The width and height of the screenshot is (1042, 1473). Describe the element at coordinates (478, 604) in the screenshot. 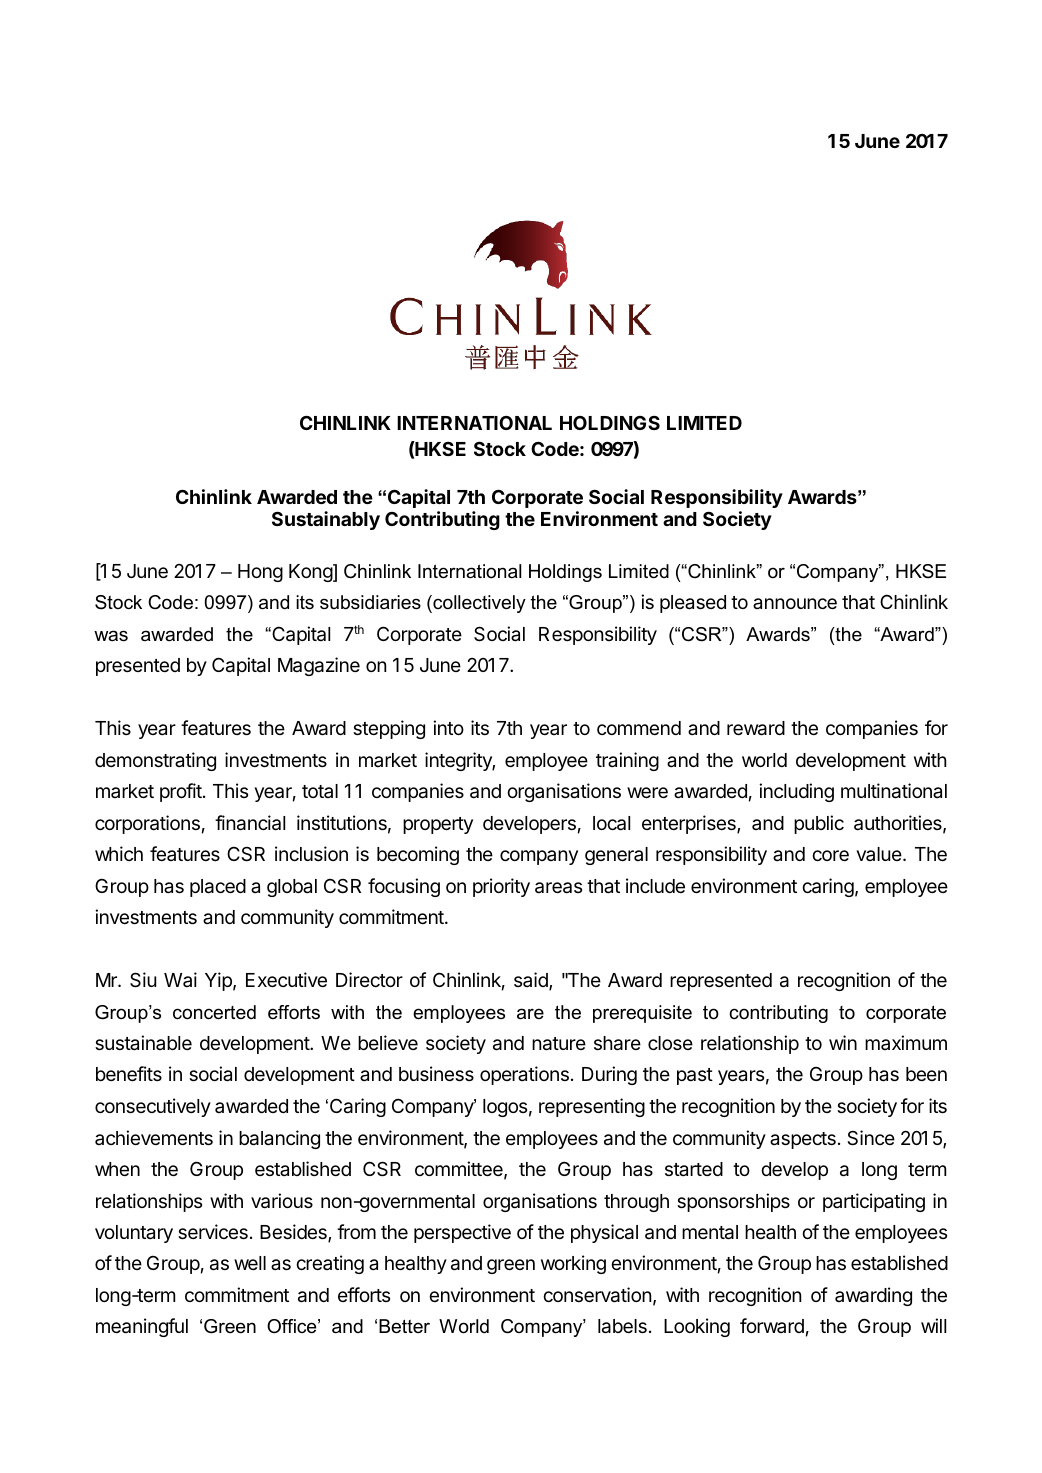

I see `collectively` at that location.
